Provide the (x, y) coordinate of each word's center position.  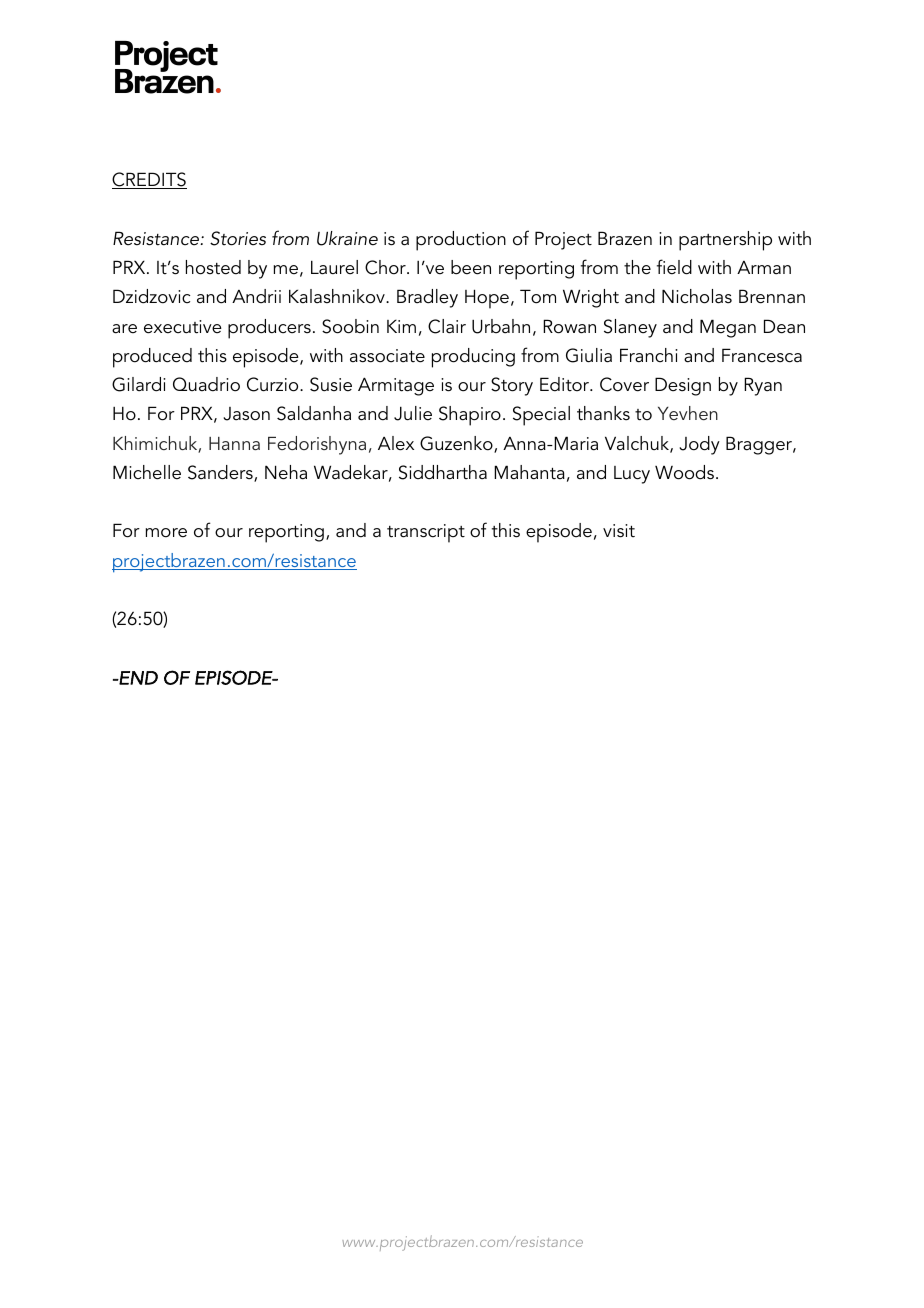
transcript (426, 533)
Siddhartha (443, 472)
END (137, 678)
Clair (447, 326)
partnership (725, 241)
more (166, 533)
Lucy (632, 475)
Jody (699, 445)
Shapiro (470, 416)
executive (183, 327)
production (461, 241)
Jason (246, 414)
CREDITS (149, 180)
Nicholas (697, 296)
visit (619, 531)
